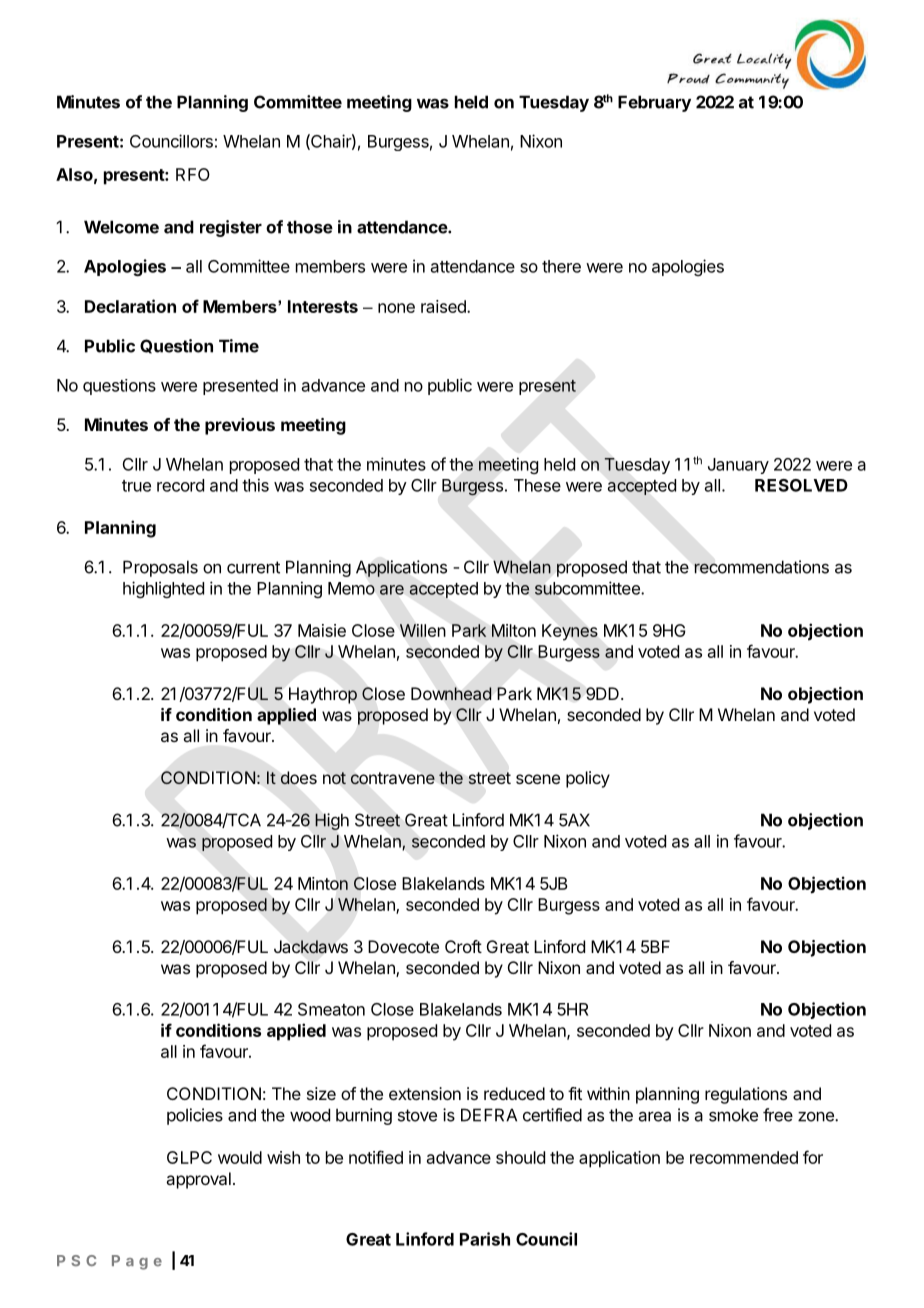  Describe the element at coordinates (322, 630) in the screenshot. I see `Maisie` at that location.
